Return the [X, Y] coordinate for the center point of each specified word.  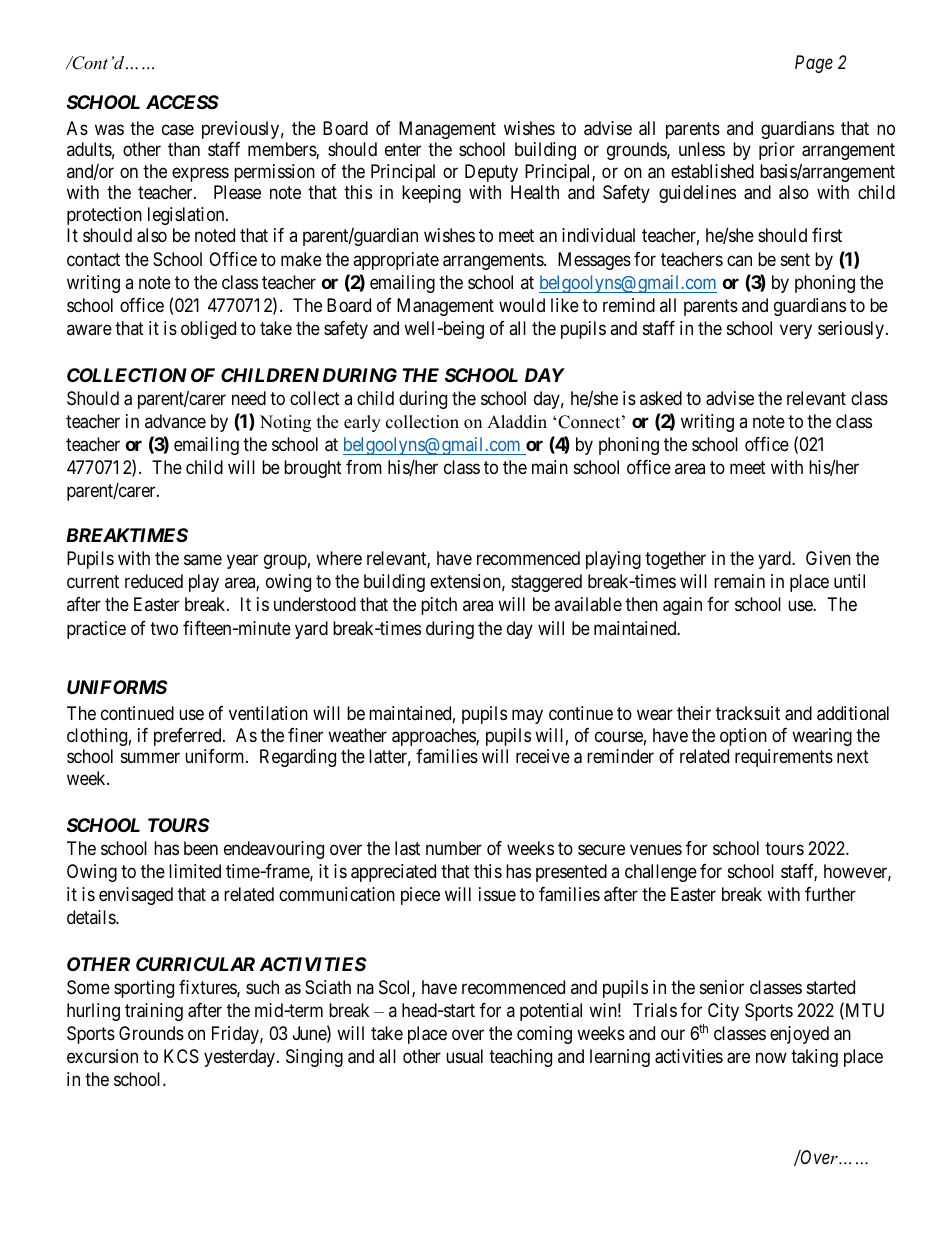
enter [403, 150]
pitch [439, 606]
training [154, 1012]
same [203, 560]
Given [828, 558]
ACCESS [182, 102]
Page [814, 64]
